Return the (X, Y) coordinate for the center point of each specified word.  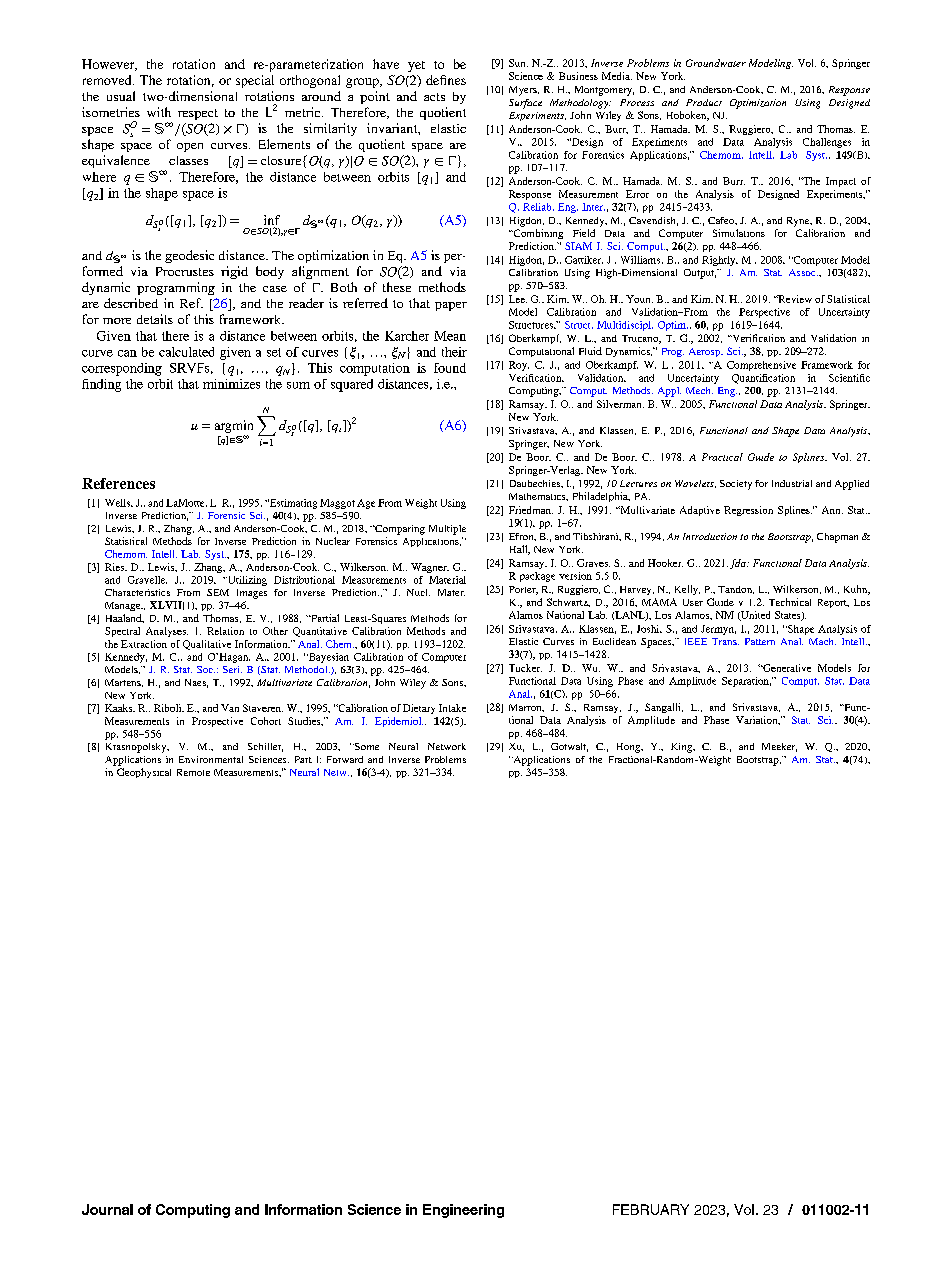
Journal (107, 1209)
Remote (193, 772)
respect (198, 114)
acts (434, 97)
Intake (452, 708)
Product (704, 102)
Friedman (531, 510)
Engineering (463, 1211)
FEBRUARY (651, 1209)
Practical (722, 457)
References (118, 483)
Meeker (779, 747)
